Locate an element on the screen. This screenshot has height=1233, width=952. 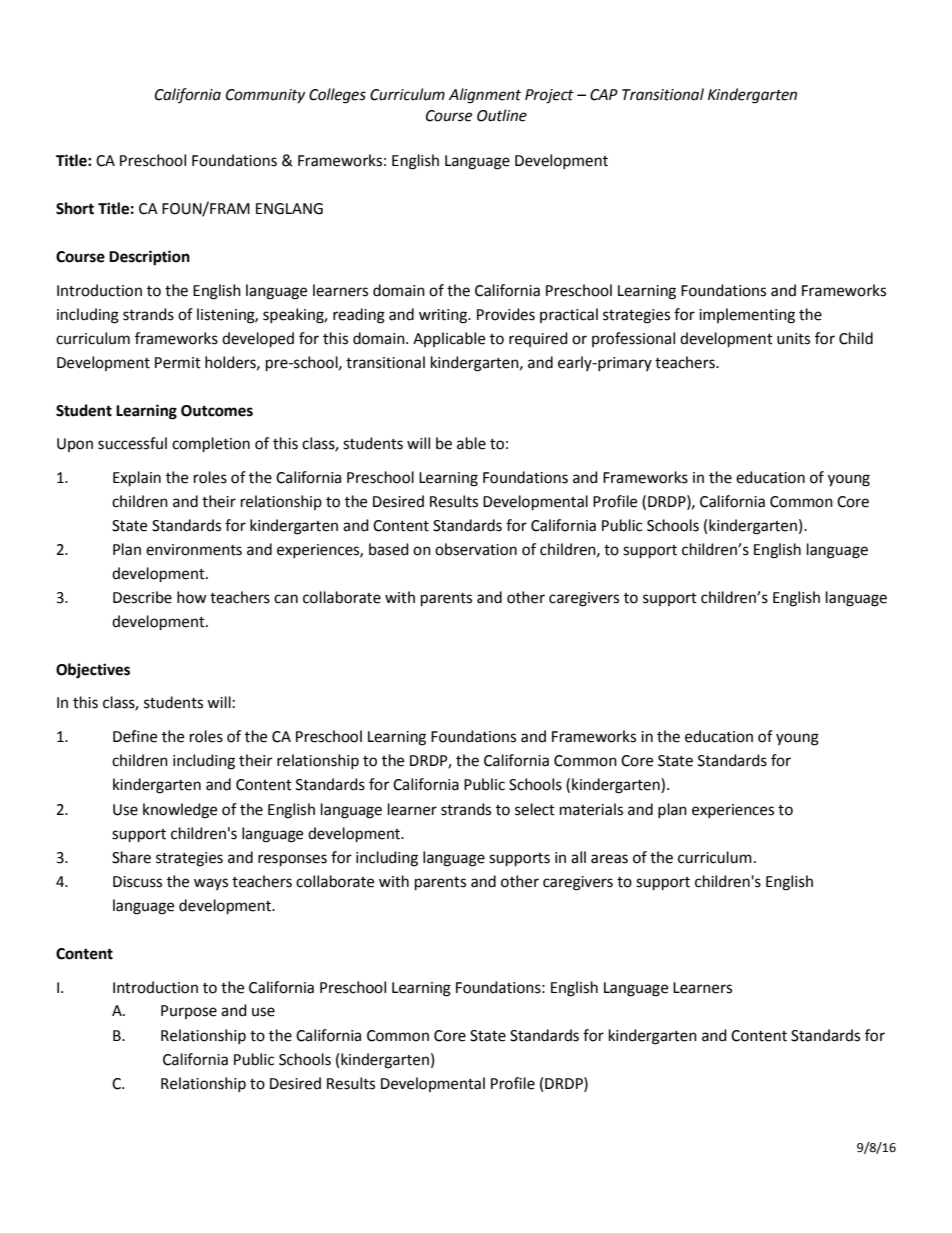
select is located at coordinates (535, 809).
